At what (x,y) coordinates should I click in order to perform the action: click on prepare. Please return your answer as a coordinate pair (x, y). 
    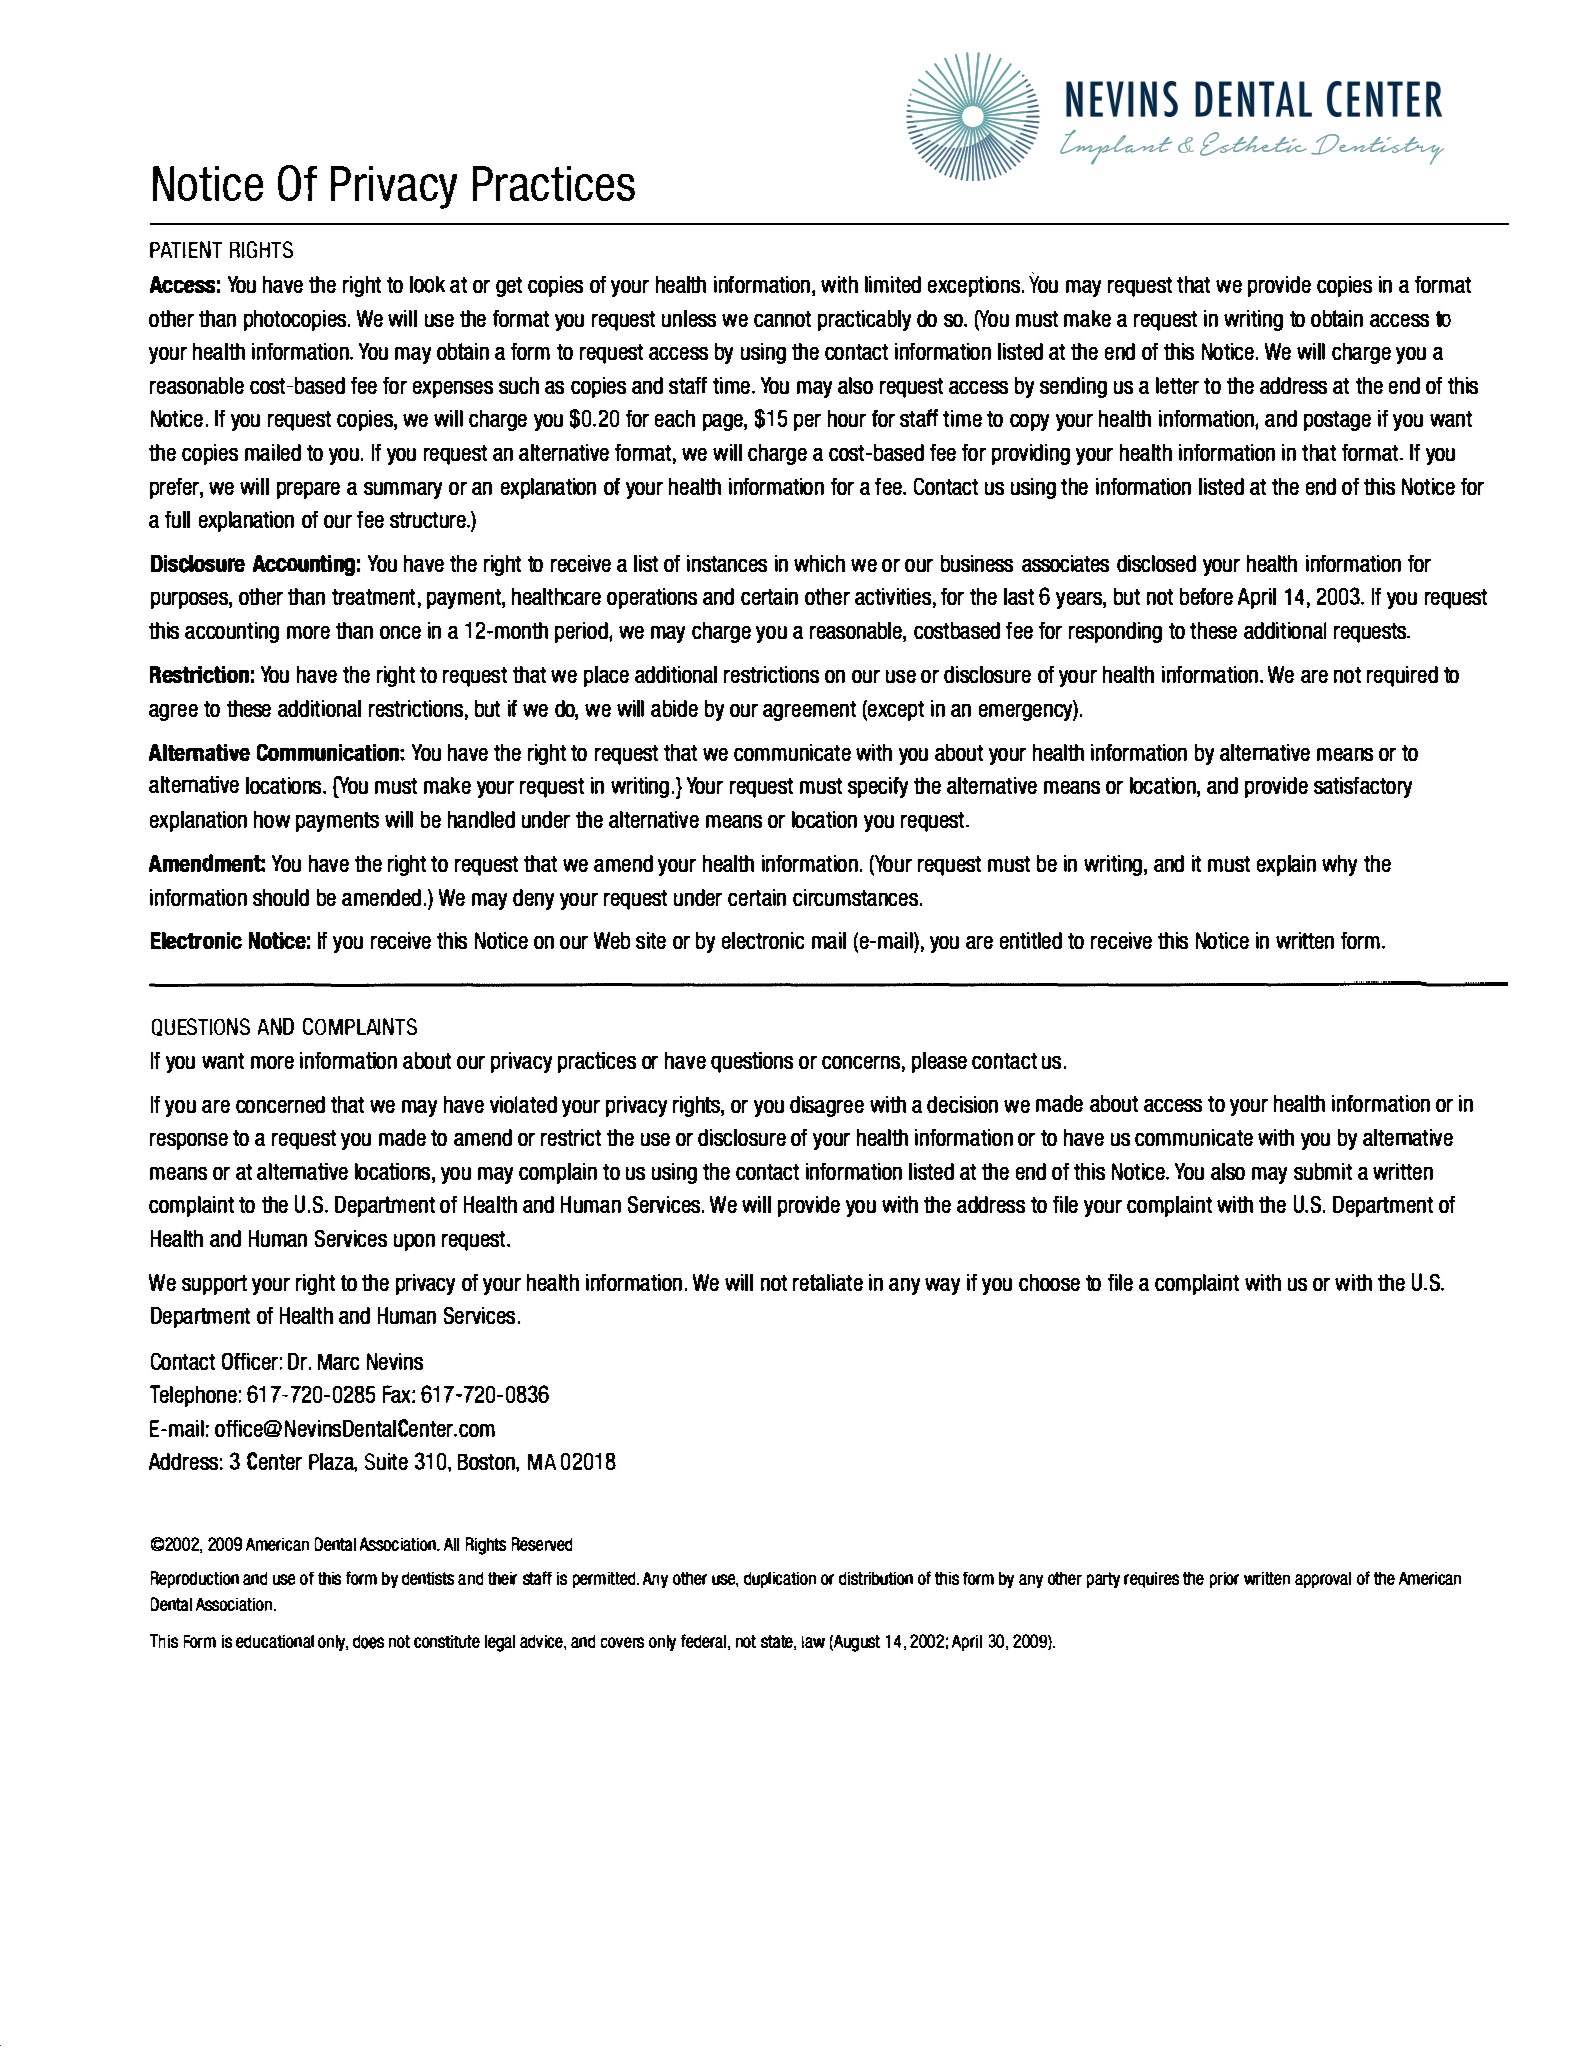
    Looking at the image, I should click on (308, 490).
